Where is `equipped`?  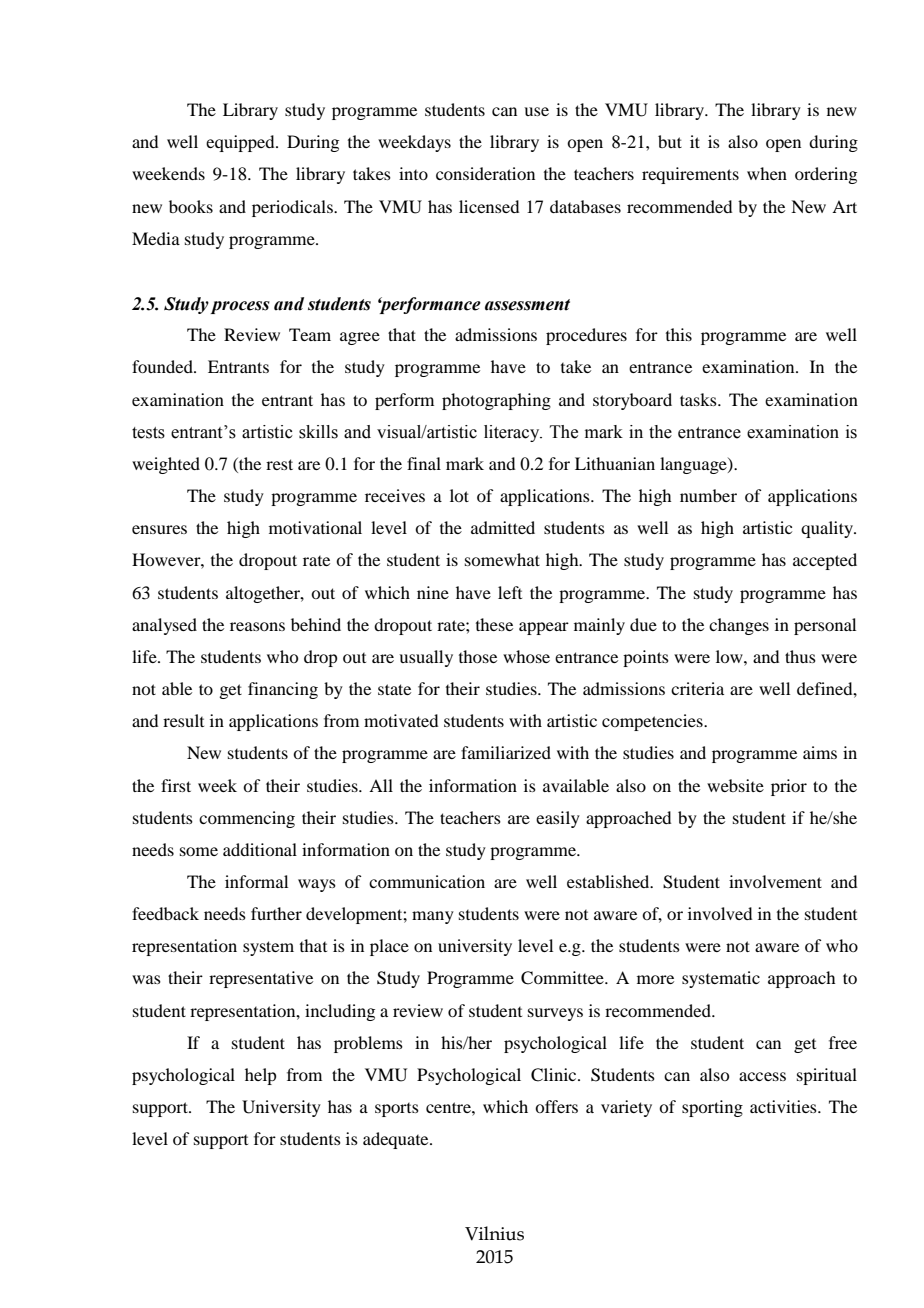 equipped is located at coordinates (241, 143).
